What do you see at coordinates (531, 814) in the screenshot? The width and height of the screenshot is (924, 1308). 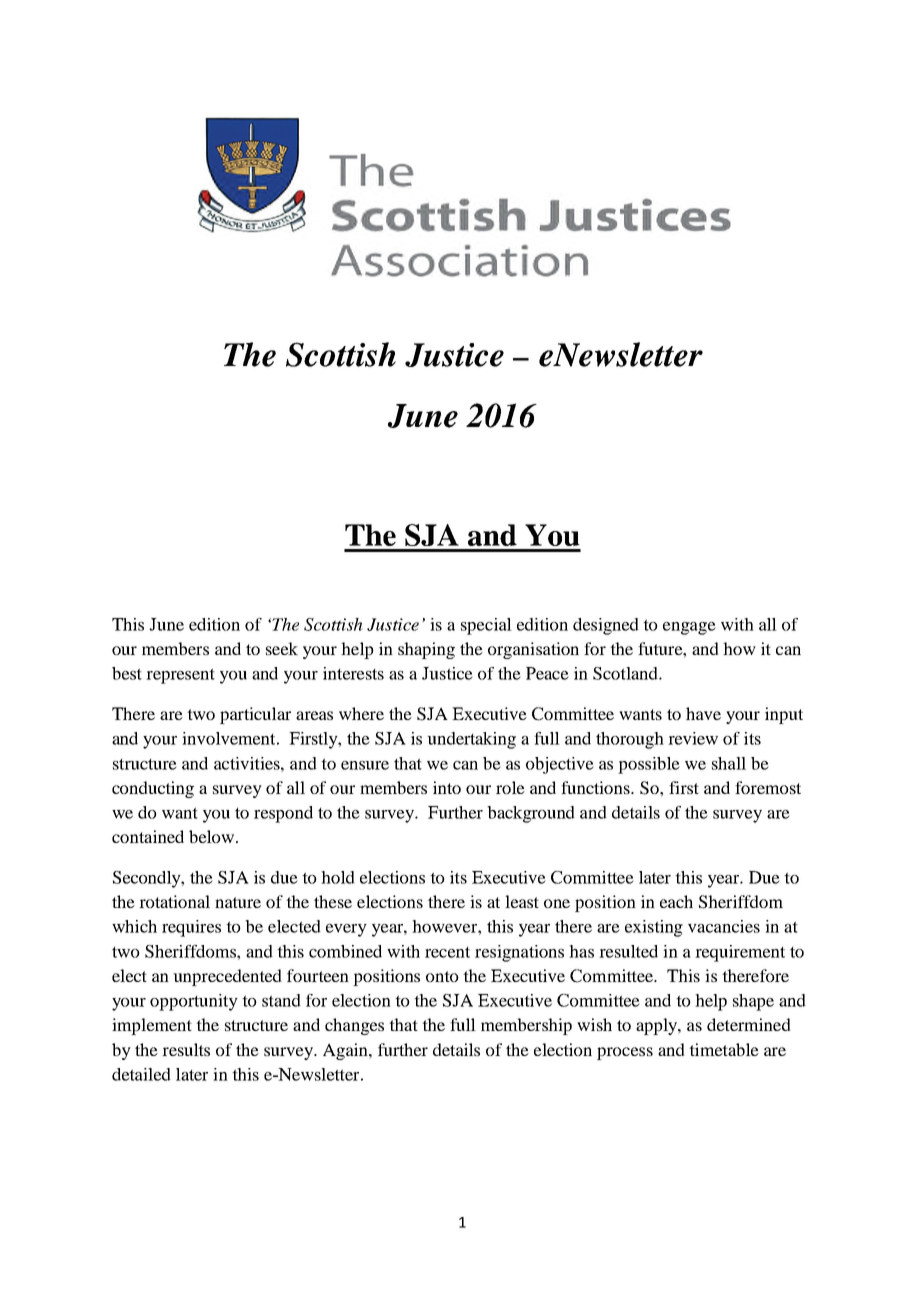 I see `background` at bounding box center [531, 814].
